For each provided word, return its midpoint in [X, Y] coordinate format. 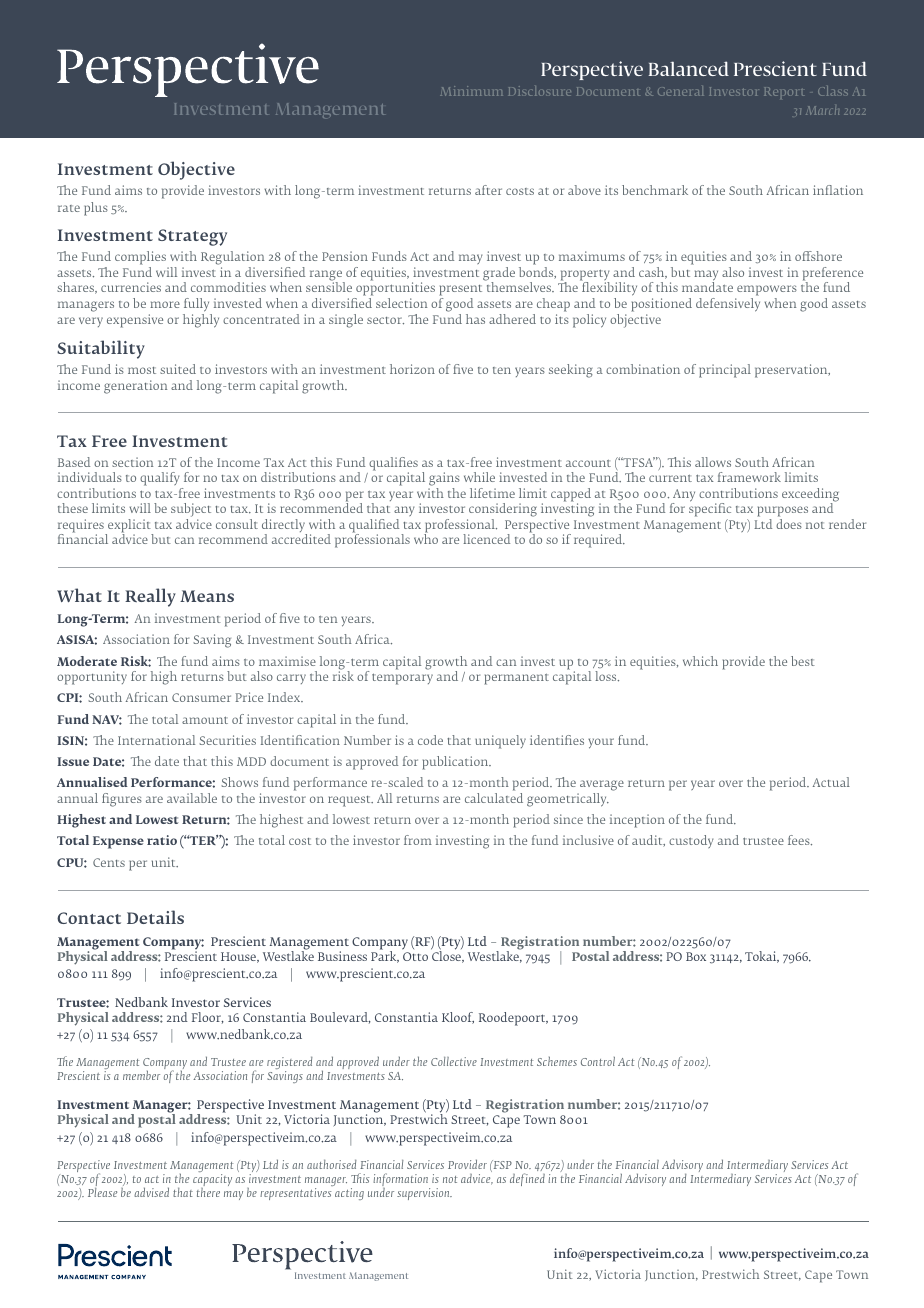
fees [800, 840]
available [192, 798]
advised [151, 1192]
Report [784, 93]
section [132, 462]
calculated [494, 798]
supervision [424, 1194]
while [479, 477]
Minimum [471, 91]
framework [749, 477]
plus [96, 209]
